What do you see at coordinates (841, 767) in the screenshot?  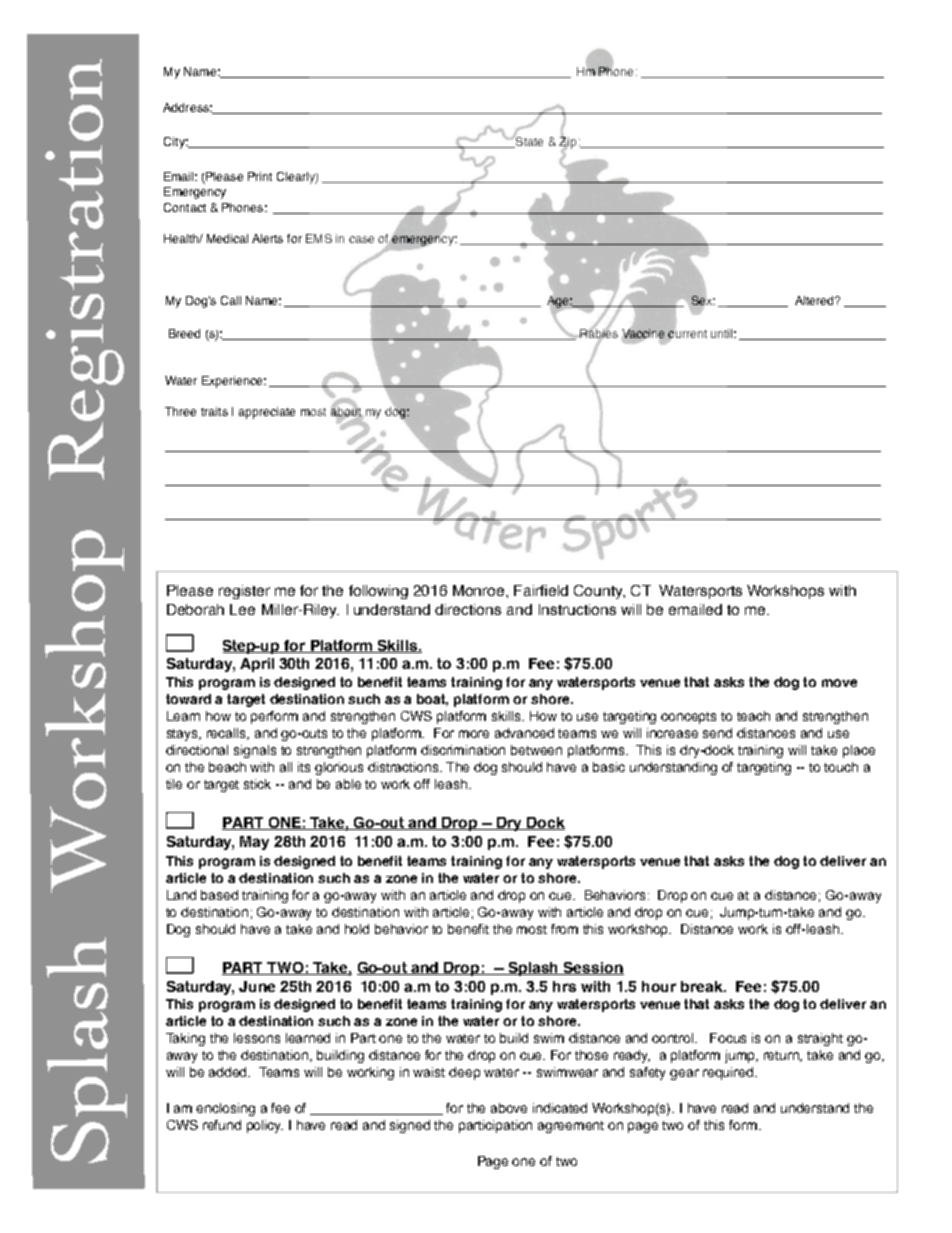 I see `touch` at bounding box center [841, 767].
